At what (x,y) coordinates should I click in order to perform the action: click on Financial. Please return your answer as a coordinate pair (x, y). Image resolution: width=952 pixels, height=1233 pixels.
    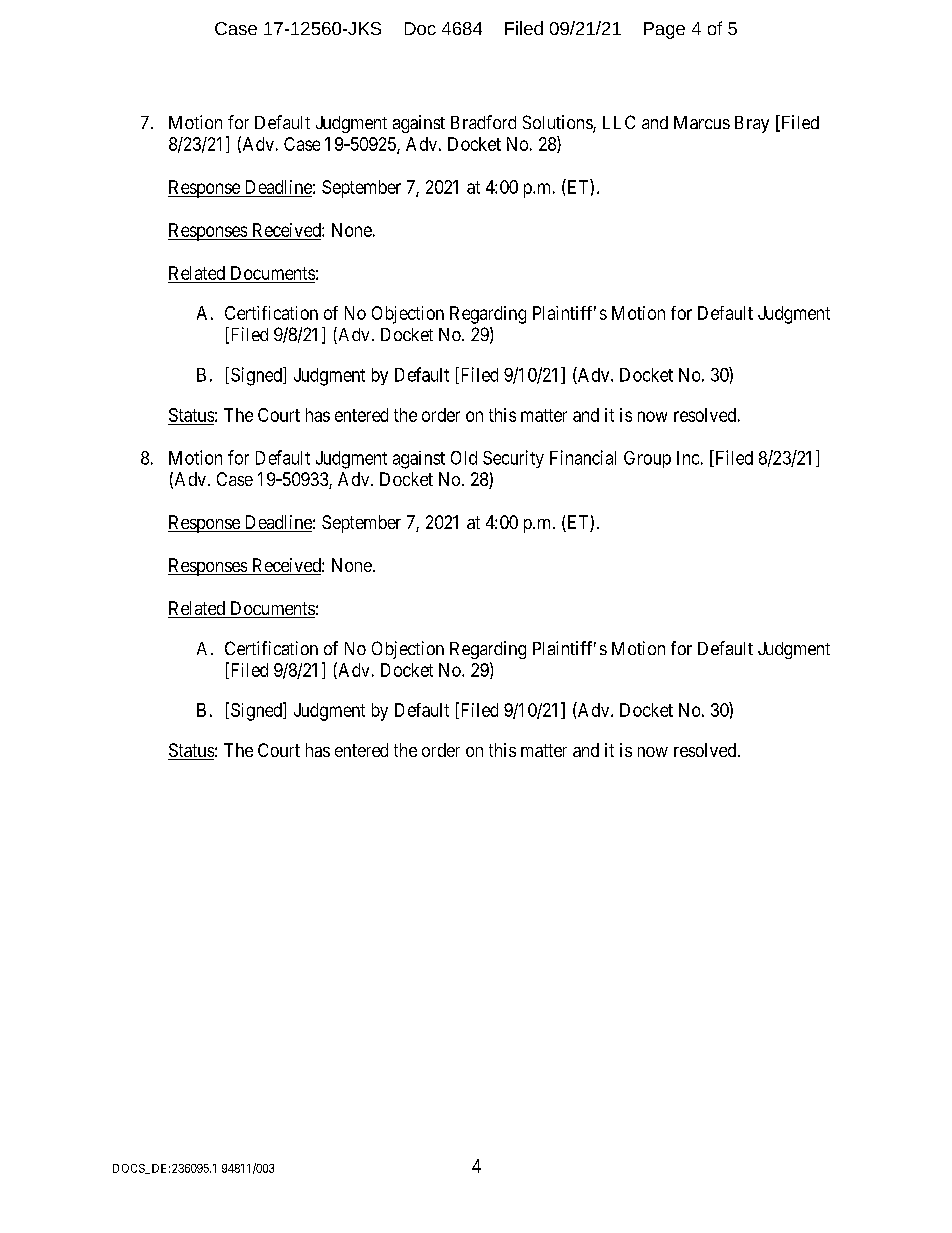
    Looking at the image, I should click on (583, 457).
